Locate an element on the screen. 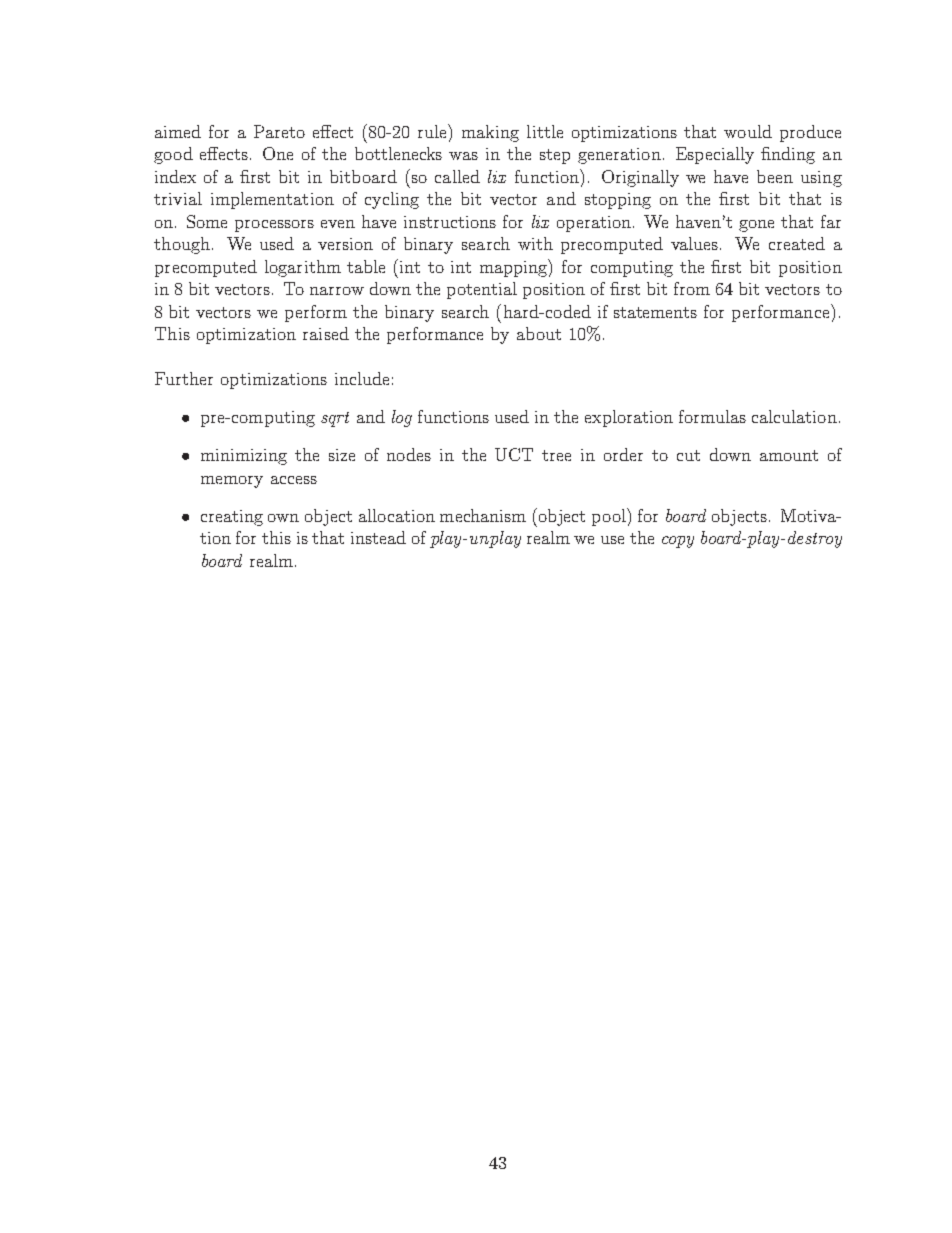  formulas is located at coordinates (712, 416).
